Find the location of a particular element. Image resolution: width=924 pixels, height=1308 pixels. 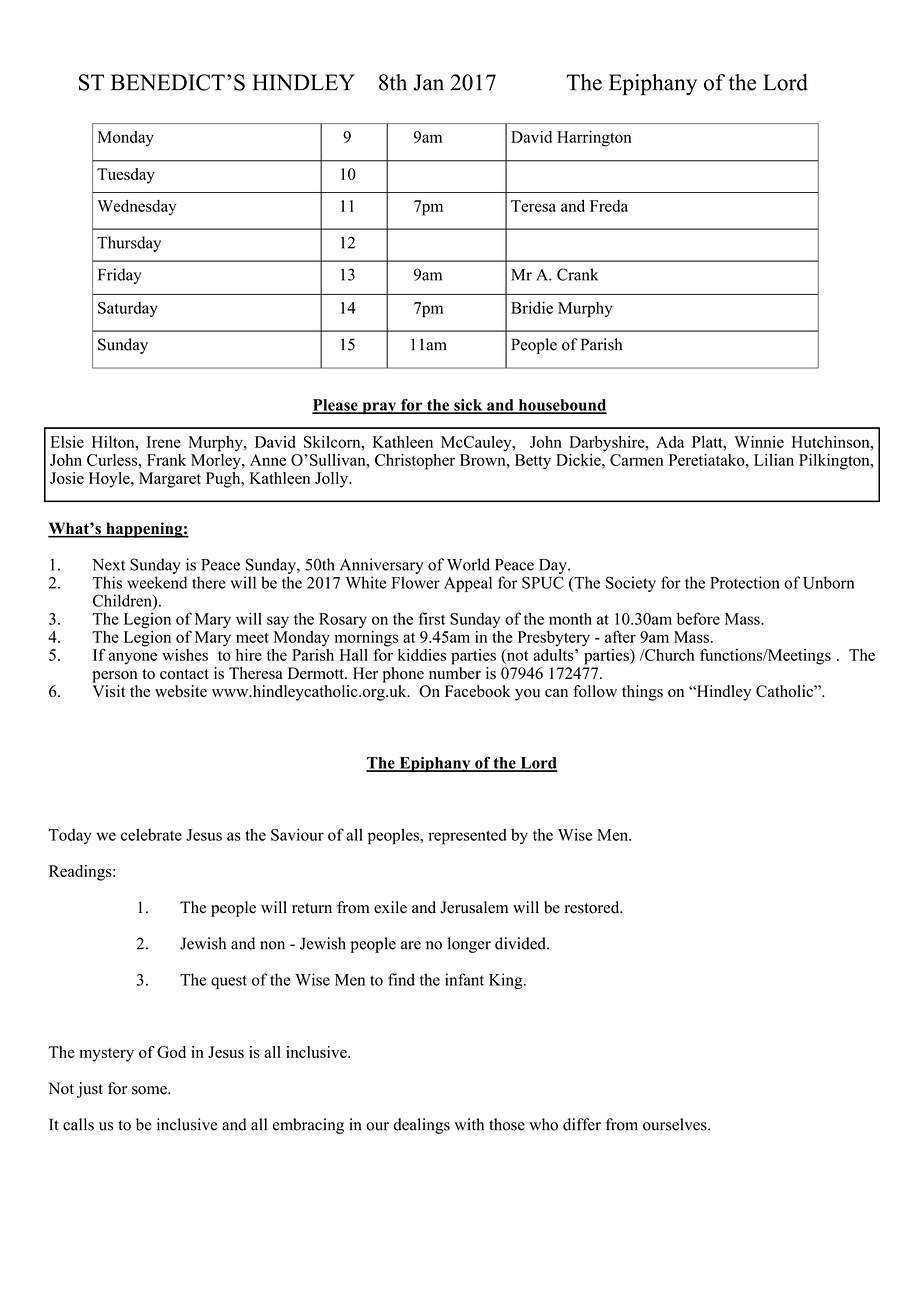

God is located at coordinates (171, 1052).
